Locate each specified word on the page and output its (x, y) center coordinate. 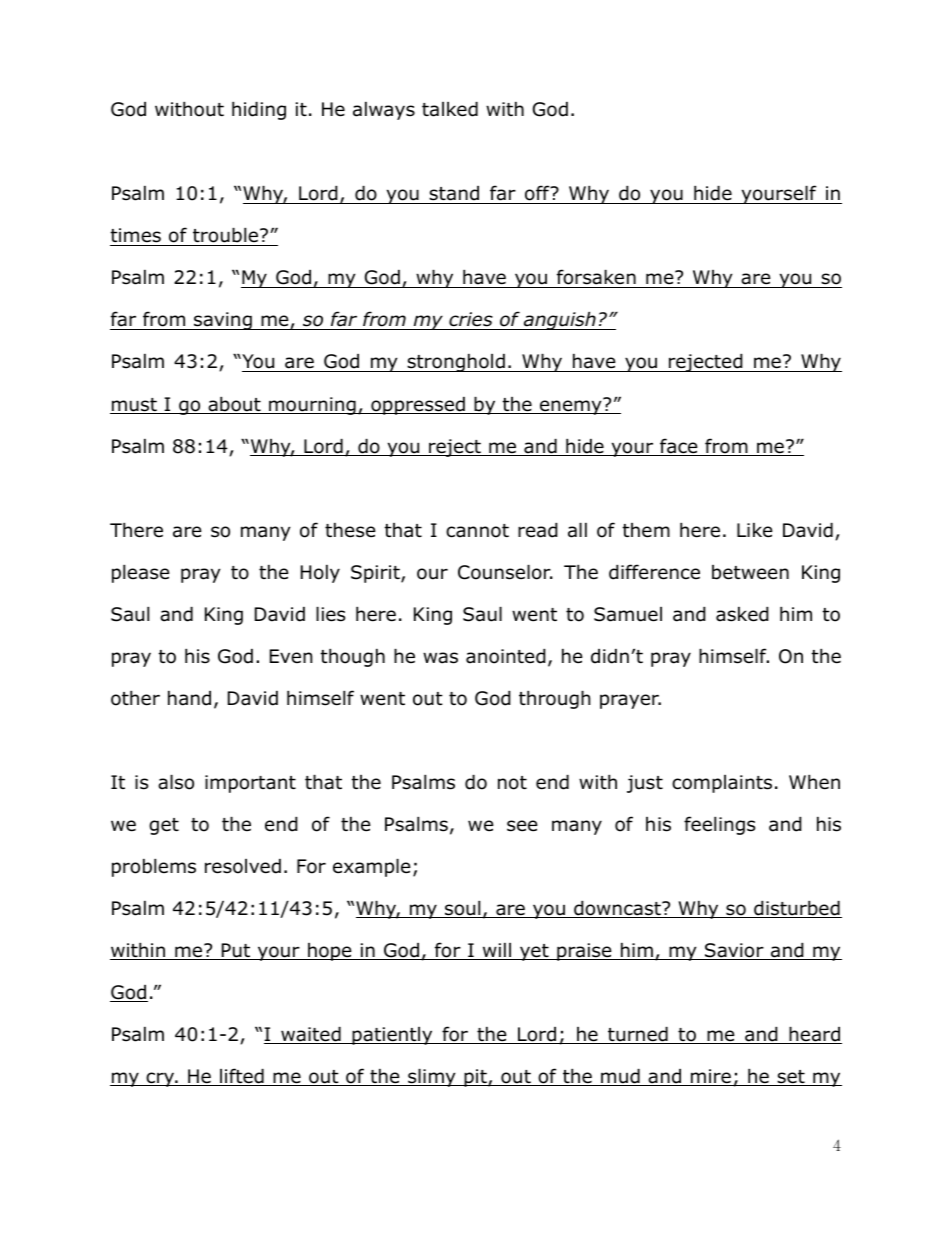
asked (742, 614)
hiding (259, 111)
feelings (719, 825)
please (141, 574)
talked (450, 109)
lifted (242, 1077)
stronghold (456, 363)
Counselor (505, 572)
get (164, 826)
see (522, 826)
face (679, 447)
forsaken (596, 278)
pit (475, 1078)
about (234, 405)
